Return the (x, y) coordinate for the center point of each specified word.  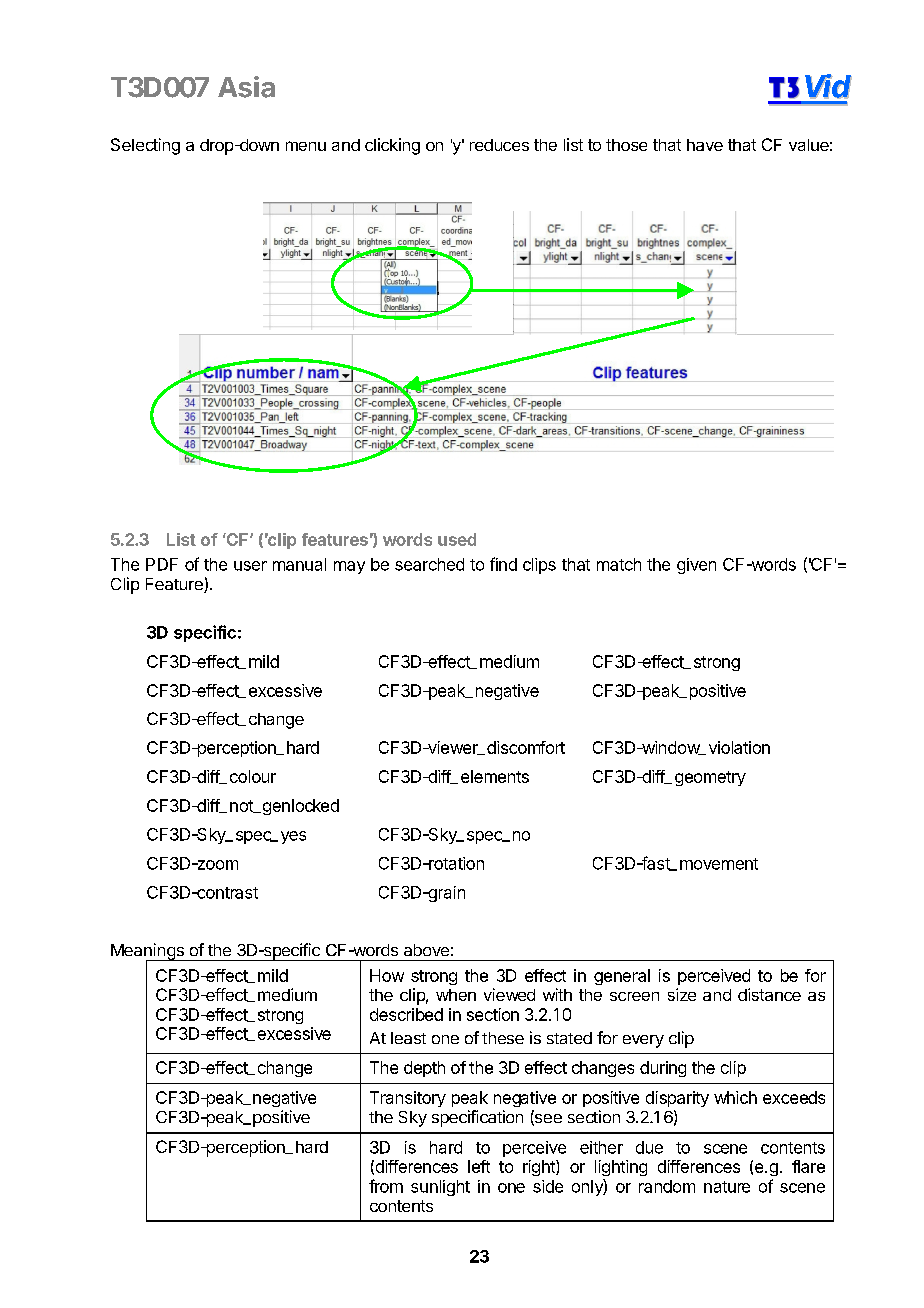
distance (769, 994)
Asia (246, 87)
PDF (162, 564)
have (705, 145)
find (503, 564)
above (426, 950)
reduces (499, 145)
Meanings (148, 953)
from (386, 1186)
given (696, 566)
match (619, 564)
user (250, 566)
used (457, 539)
